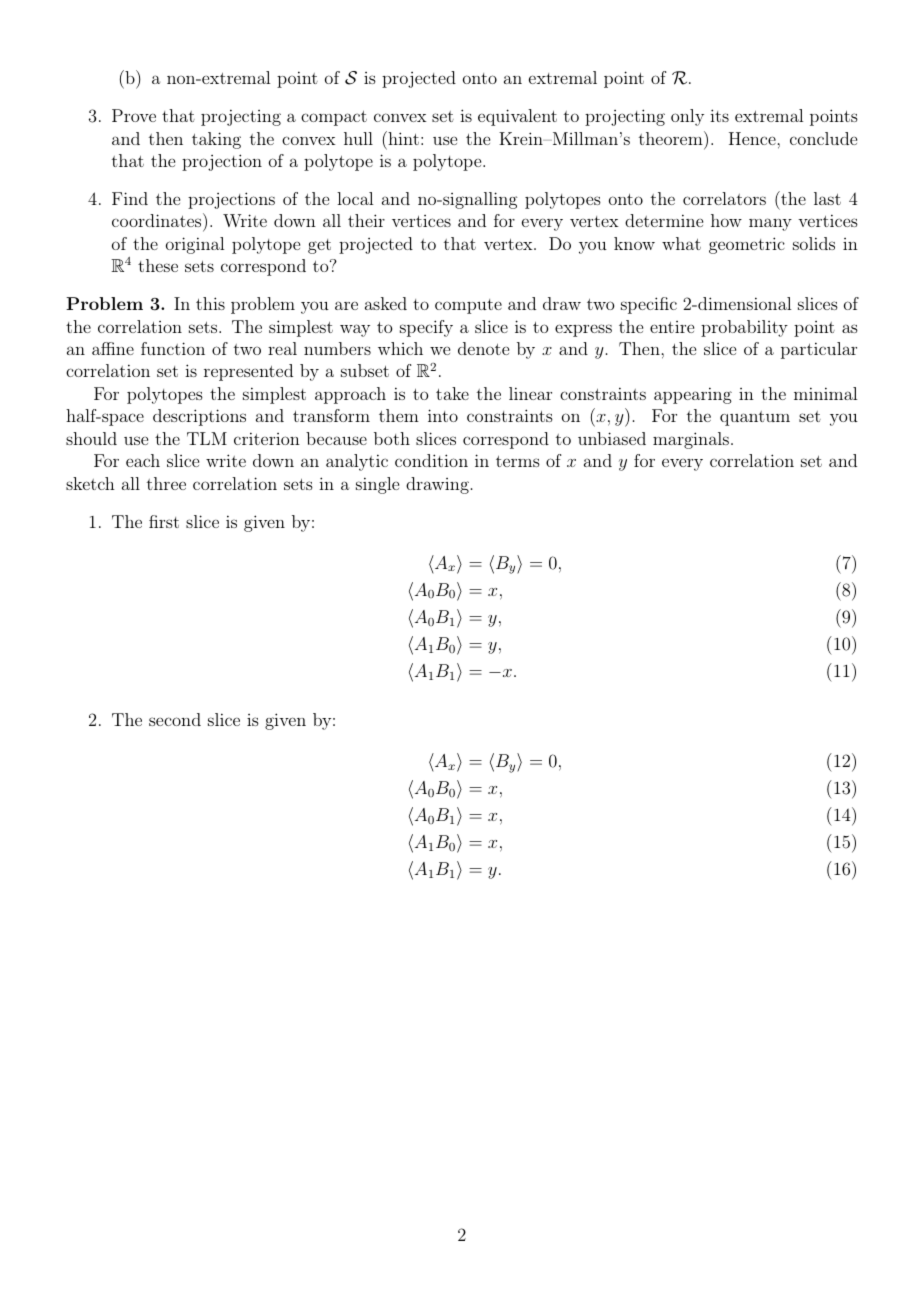 This image has width=924, height=1308. Describe the element at coordinates (164, 521) in the image. I see `first` at that location.
